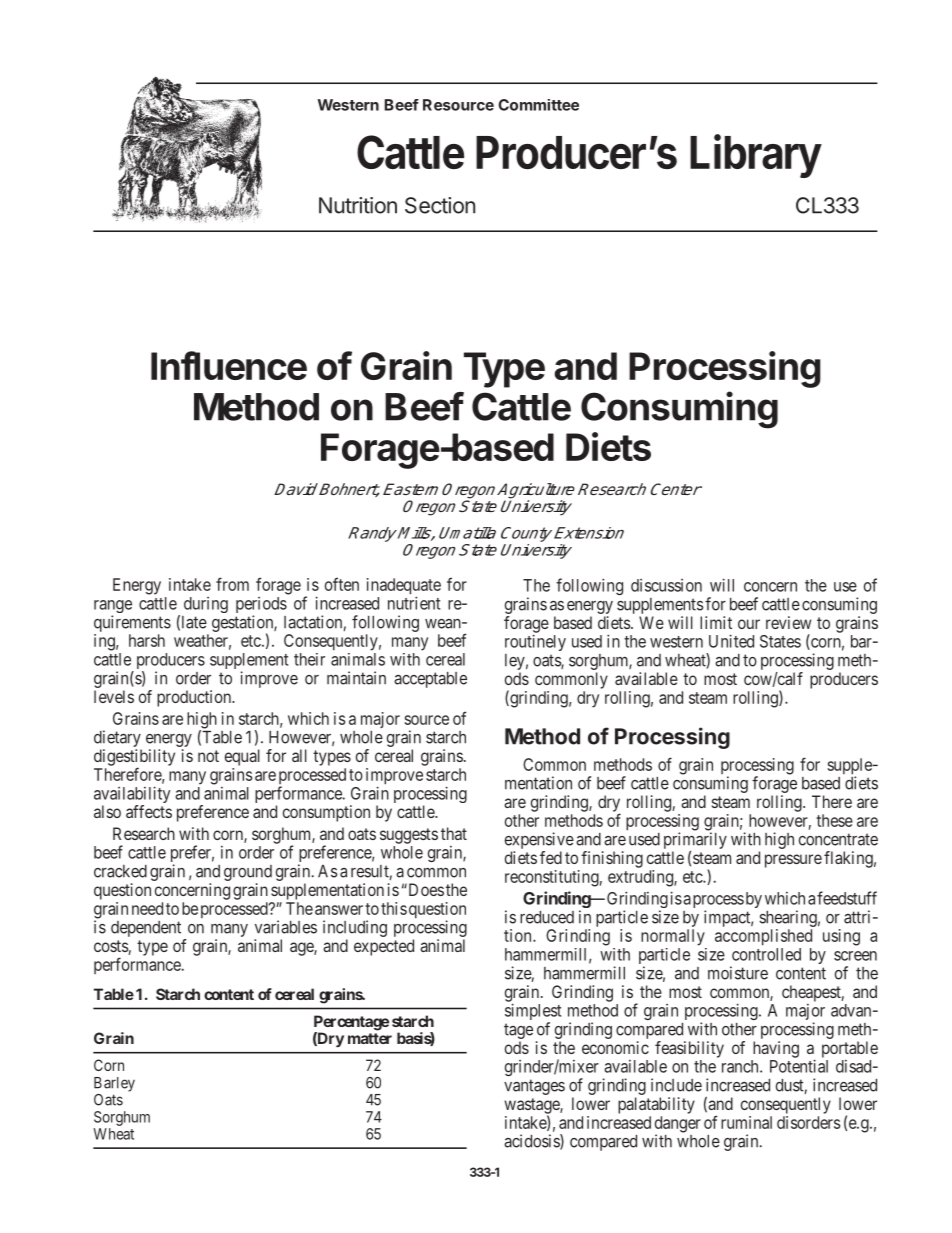 The height and width of the page is (1233, 952). What do you see at coordinates (404, 587) in the page?
I see `inadequate` at bounding box center [404, 587].
